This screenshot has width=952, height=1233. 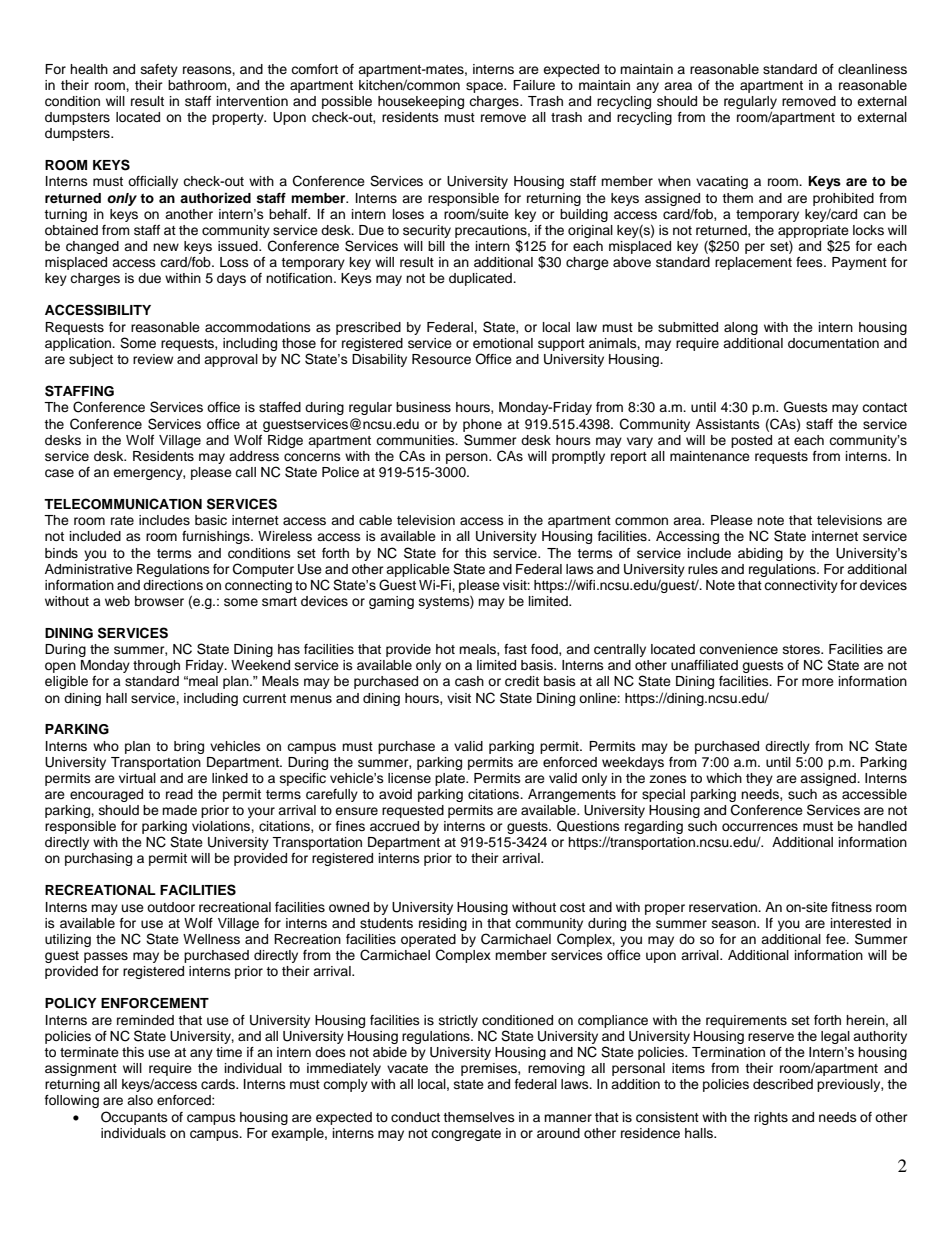 I want to click on safety, so click(x=159, y=70).
